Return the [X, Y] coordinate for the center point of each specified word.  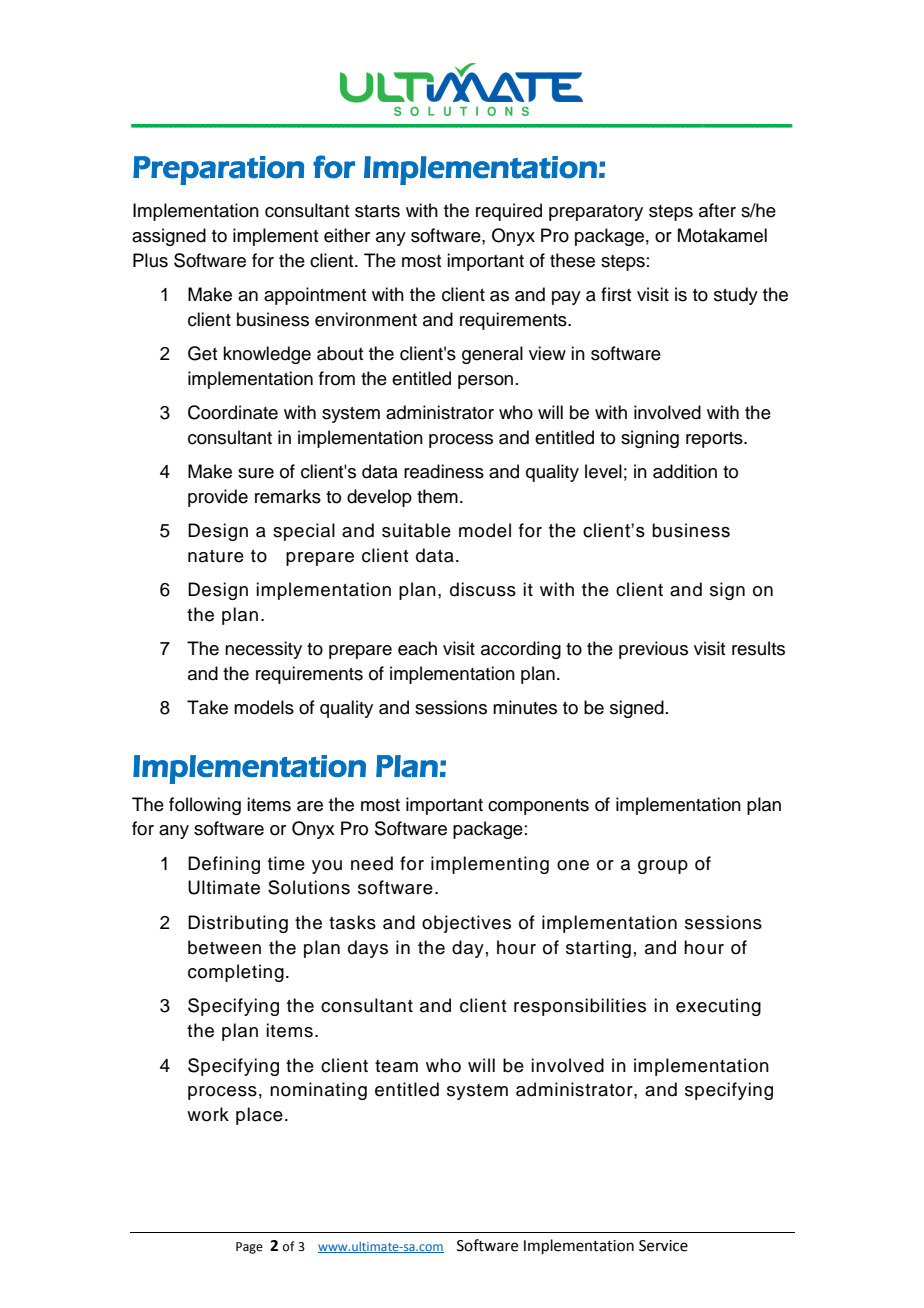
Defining [224, 865]
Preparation [218, 170]
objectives [466, 924]
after [717, 210]
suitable [416, 530]
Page [249, 1248]
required [509, 212]
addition [685, 471]
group [663, 867]
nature [216, 556]
